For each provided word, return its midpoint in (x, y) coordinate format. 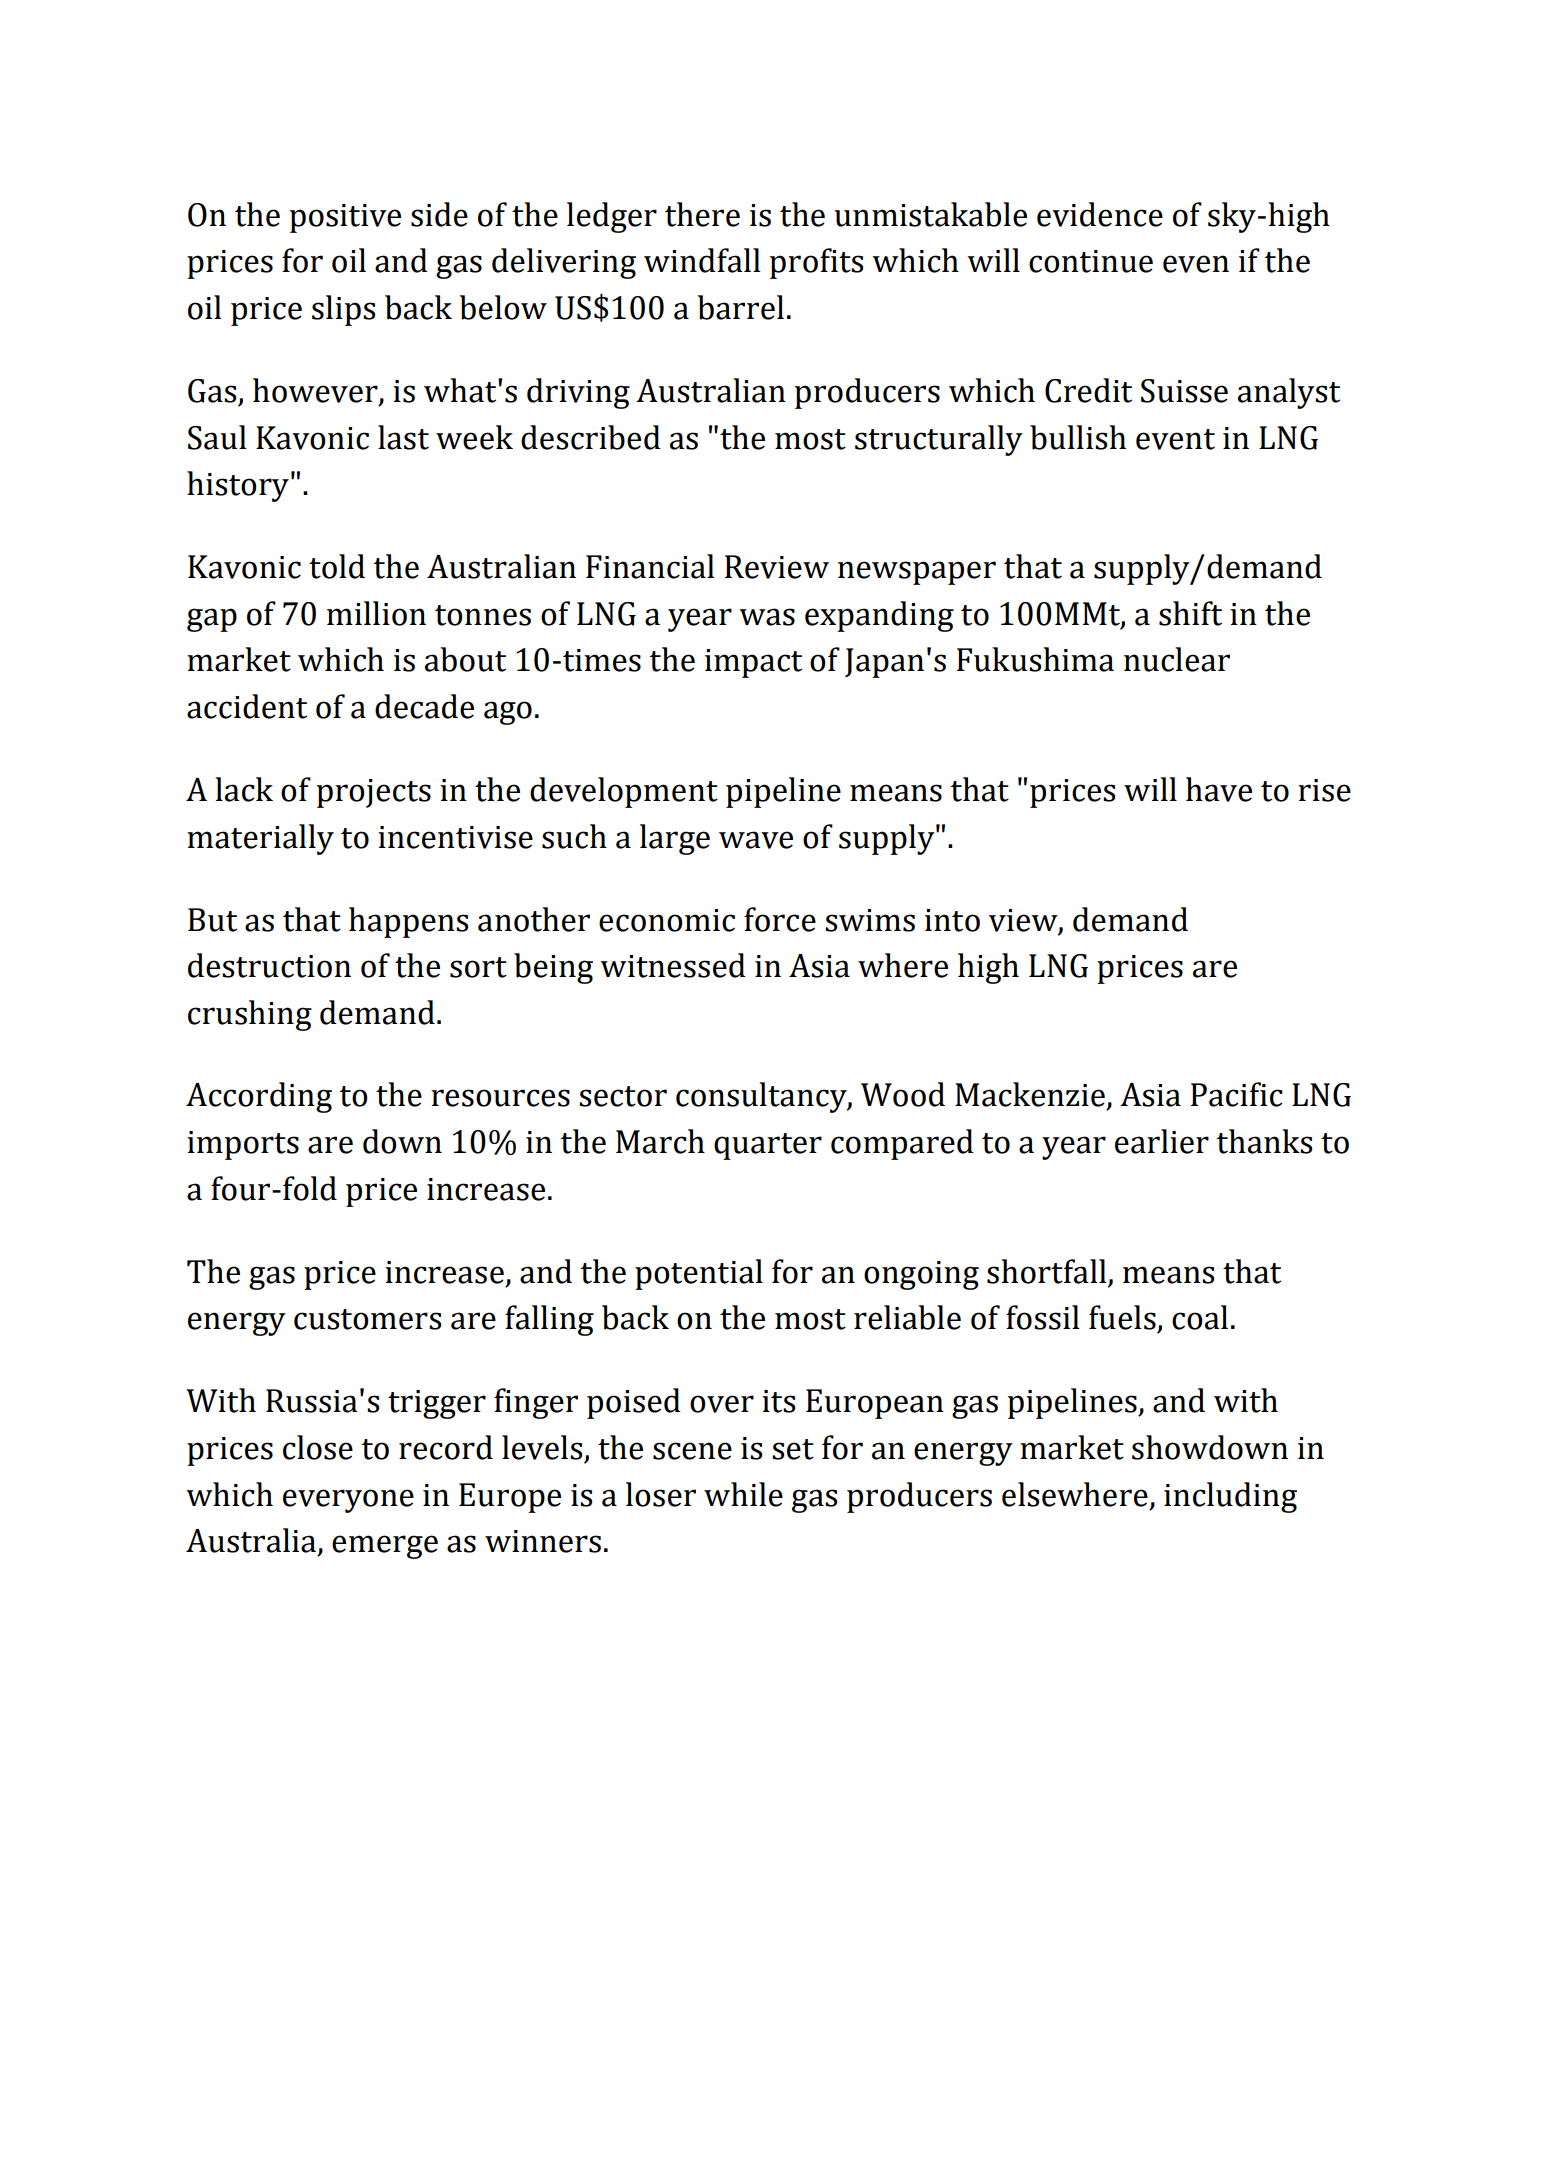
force (780, 919)
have (1219, 789)
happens (408, 922)
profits (816, 263)
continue (1091, 261)
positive (345, 218)
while (743, 1494)
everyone (348, 1501)
